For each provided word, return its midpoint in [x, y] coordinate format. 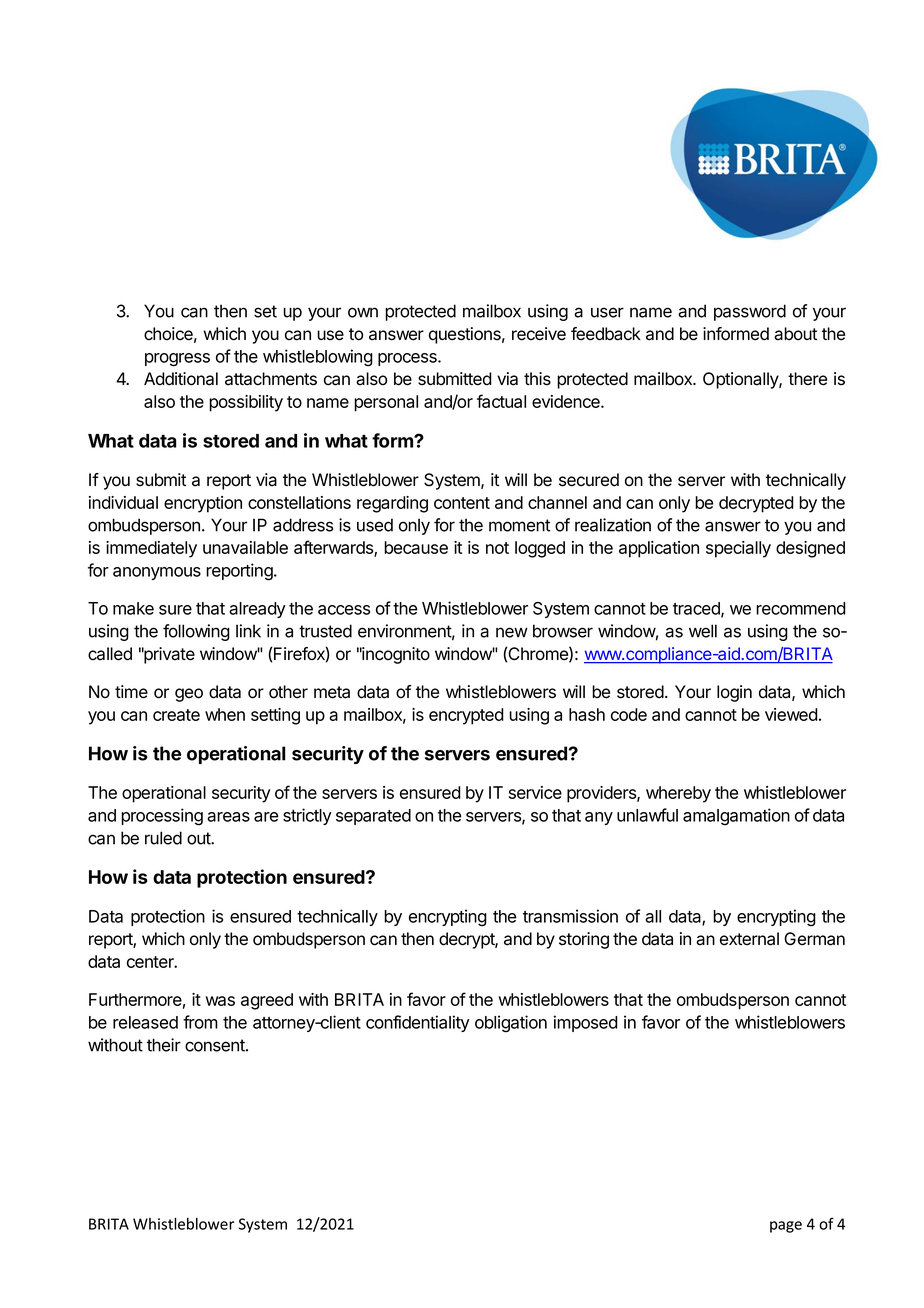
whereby [678, 794]
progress [177, 360]
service [535, 792]
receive [539, 334]
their [164, 1045]
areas [228, 817]
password [750, 312]
